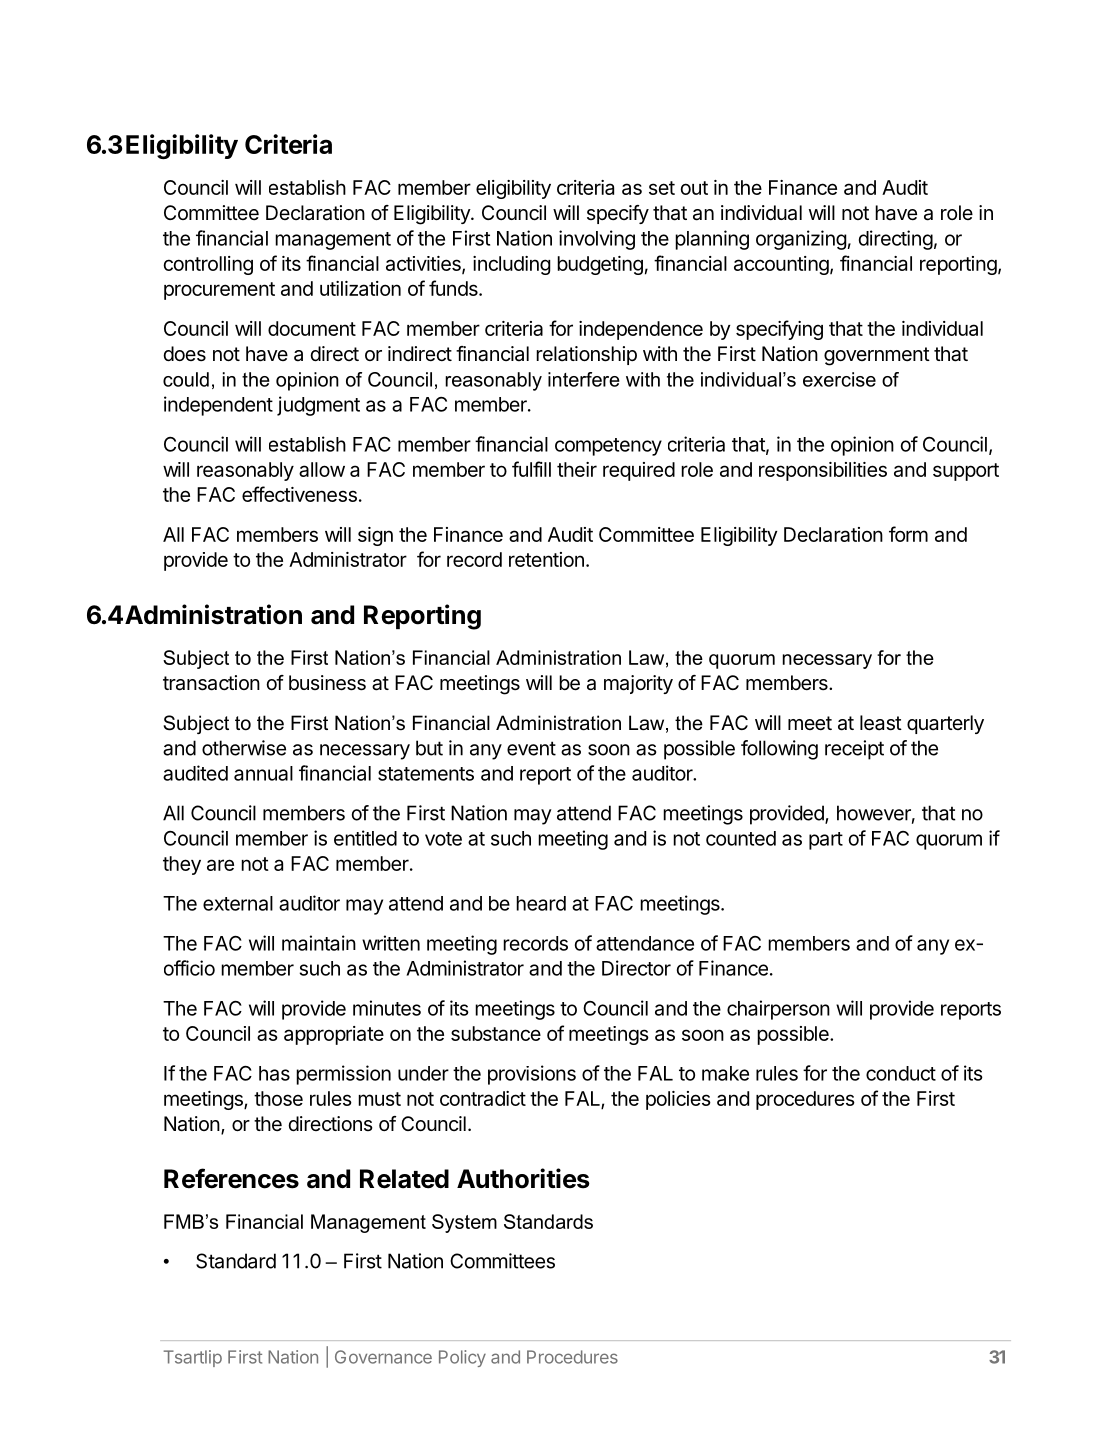  Describe the element at coordinates (208, 265) in the screenshot. I see `controlling` at that location.
